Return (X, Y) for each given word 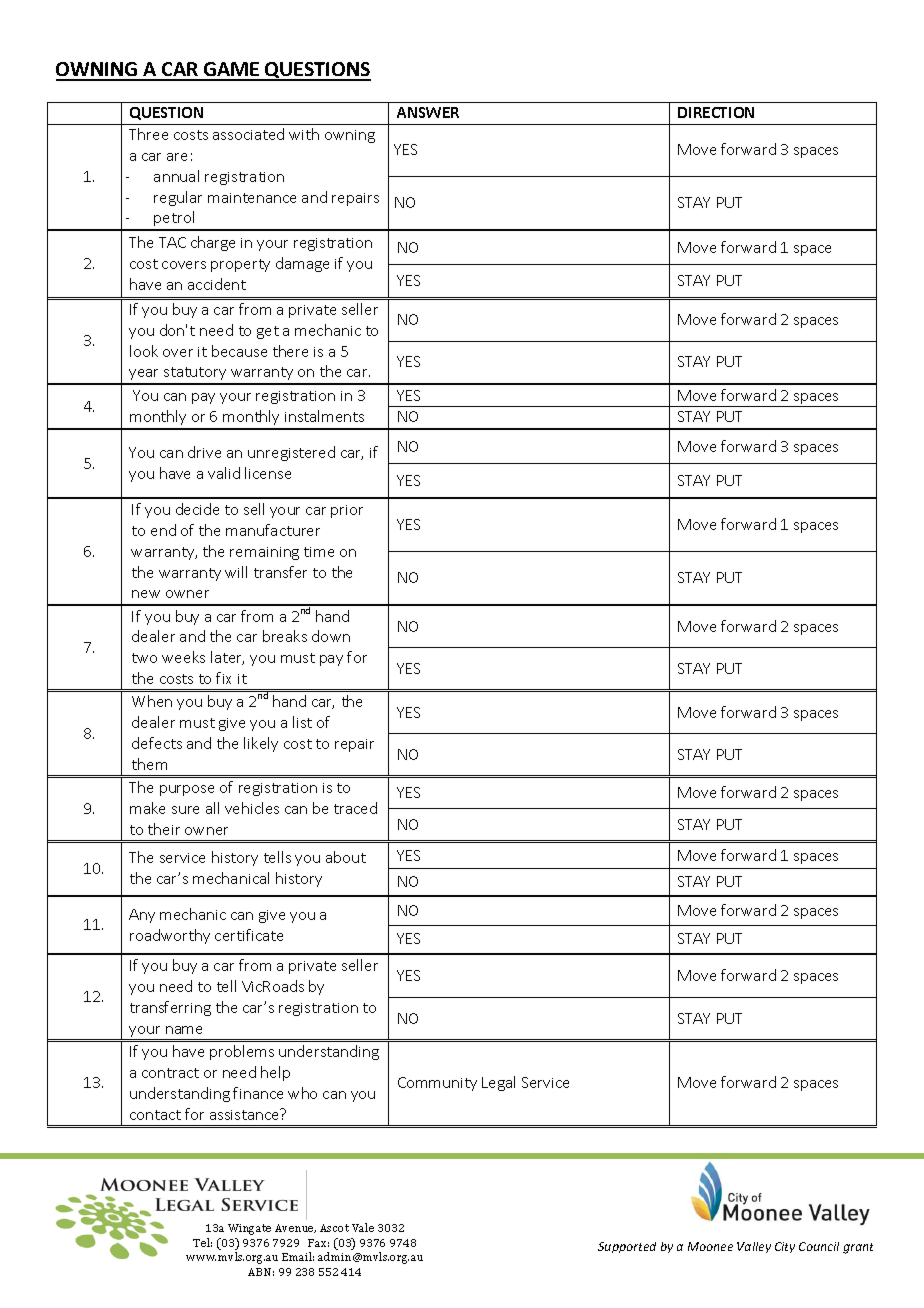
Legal (498, 1083)
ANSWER (428, 112)
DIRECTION (716, 112)
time (319, 552)
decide (197, 509)
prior (347, 511)
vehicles (252, 808)
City (785, 1247)
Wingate (249, 1229)
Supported (627, 1247)
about (346, 857)
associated (248, 134)
